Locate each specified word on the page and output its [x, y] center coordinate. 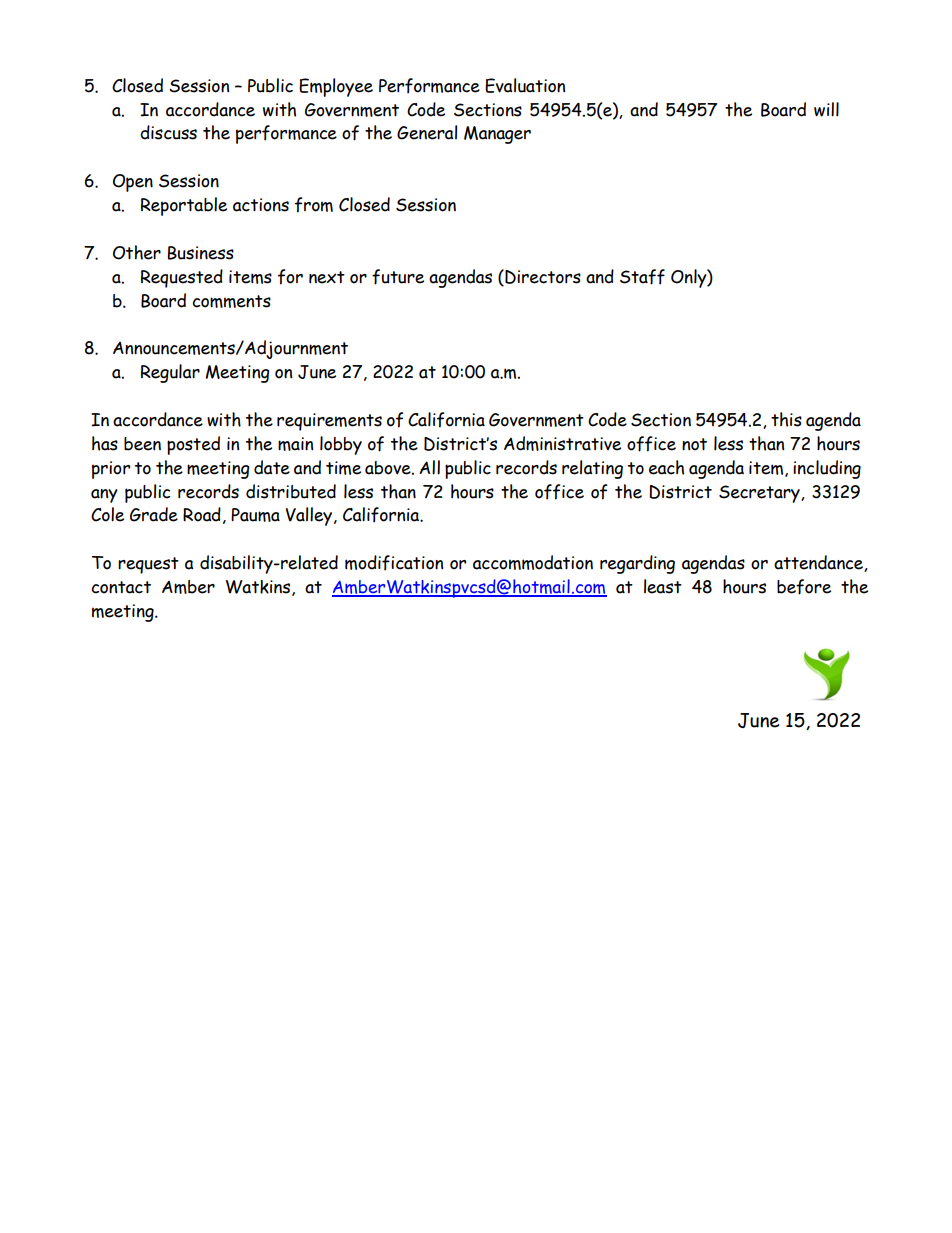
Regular [170, 373]
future [398, 277]
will [826, 109]
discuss [168, 132]
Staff [642, 277]
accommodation [533, 562]
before [804, 587]
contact [121, 587]
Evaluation [525, 85]
